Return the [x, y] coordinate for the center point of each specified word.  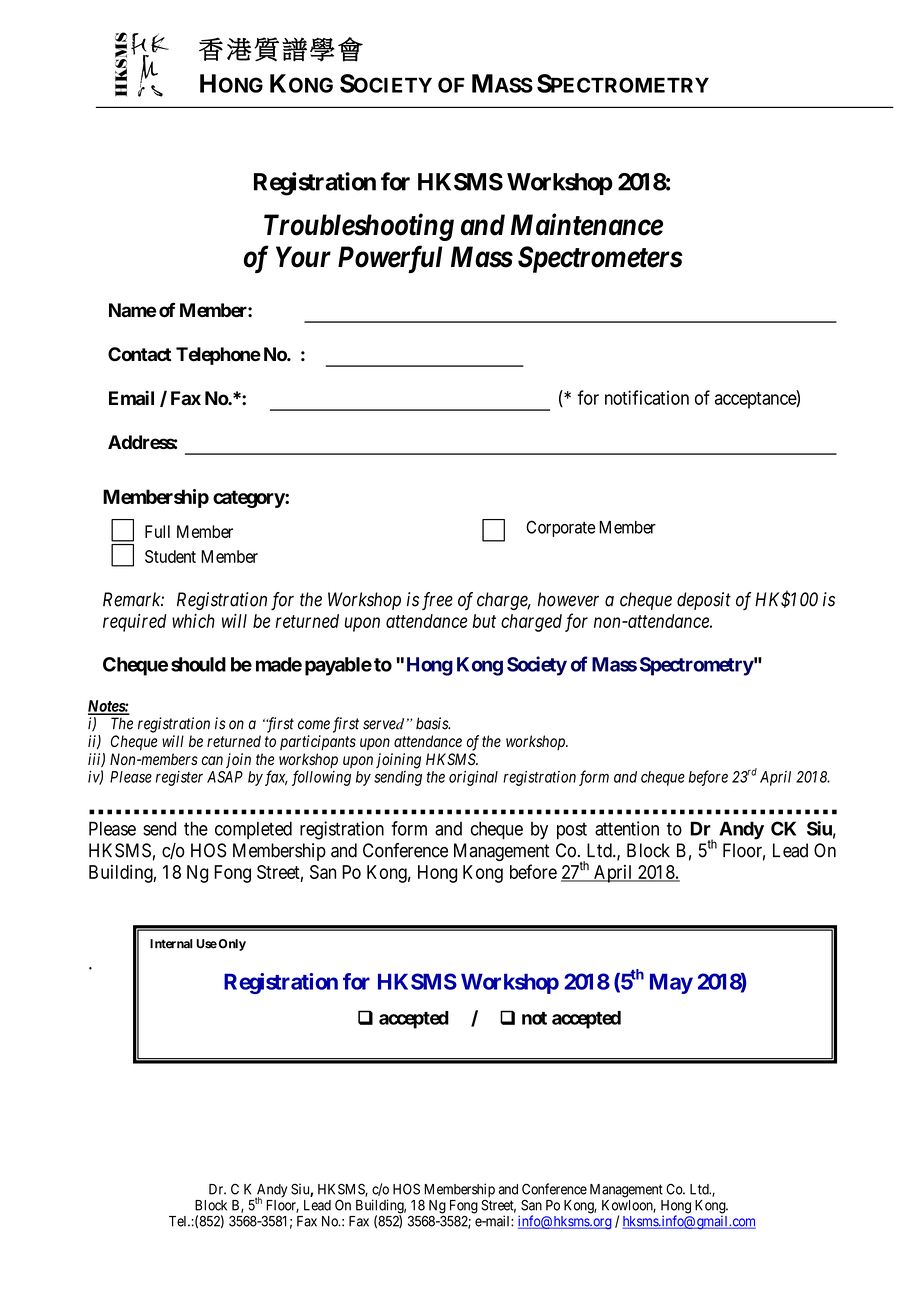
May [671, 983]
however [568, 599]
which [193, 621]
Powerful [390, 259]
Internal [171, 944]
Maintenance [587, 224]
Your [303, 257]
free [437, 601]
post [572, 831]
